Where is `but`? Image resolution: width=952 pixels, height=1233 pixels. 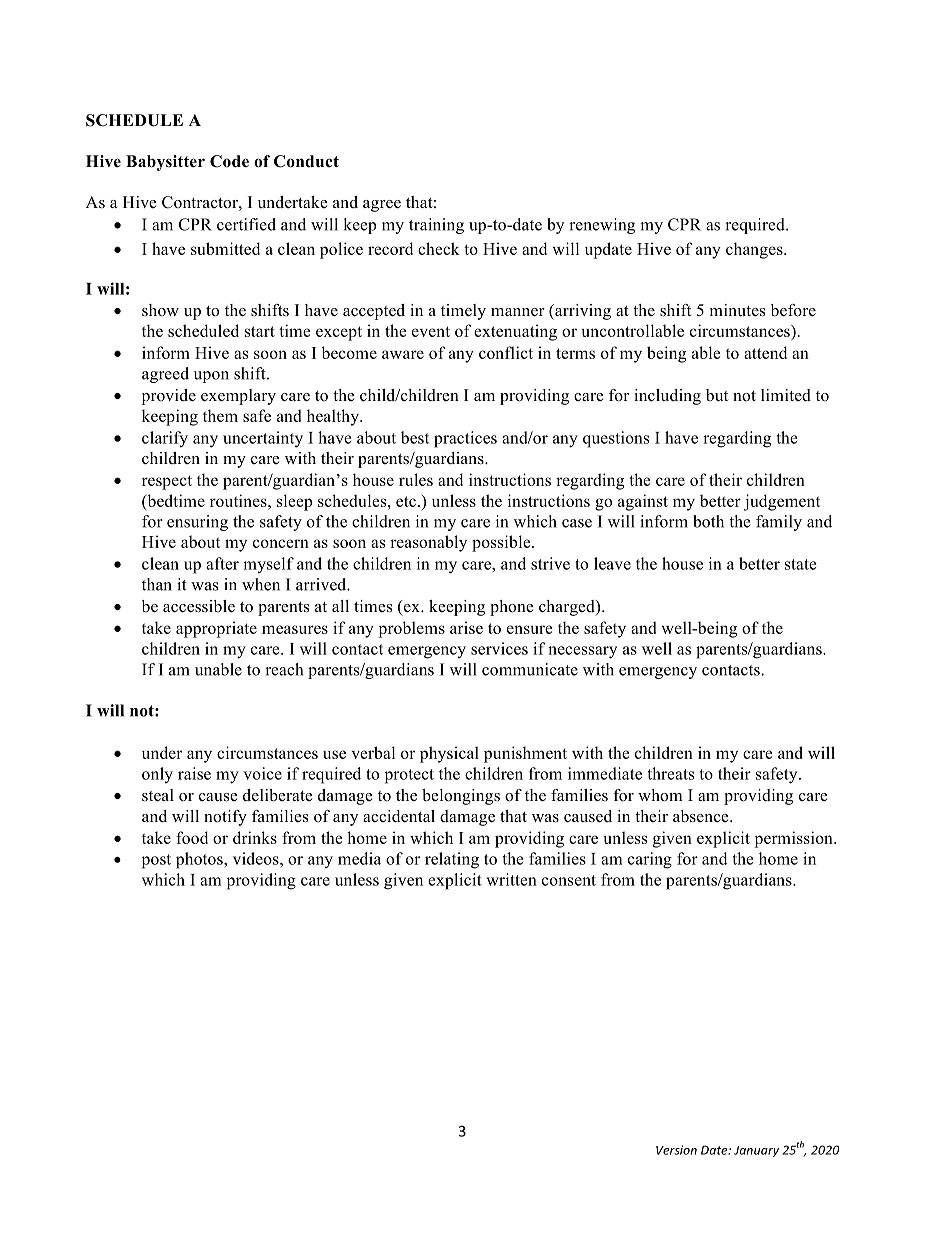 but is located at coordinates (717, 395).
